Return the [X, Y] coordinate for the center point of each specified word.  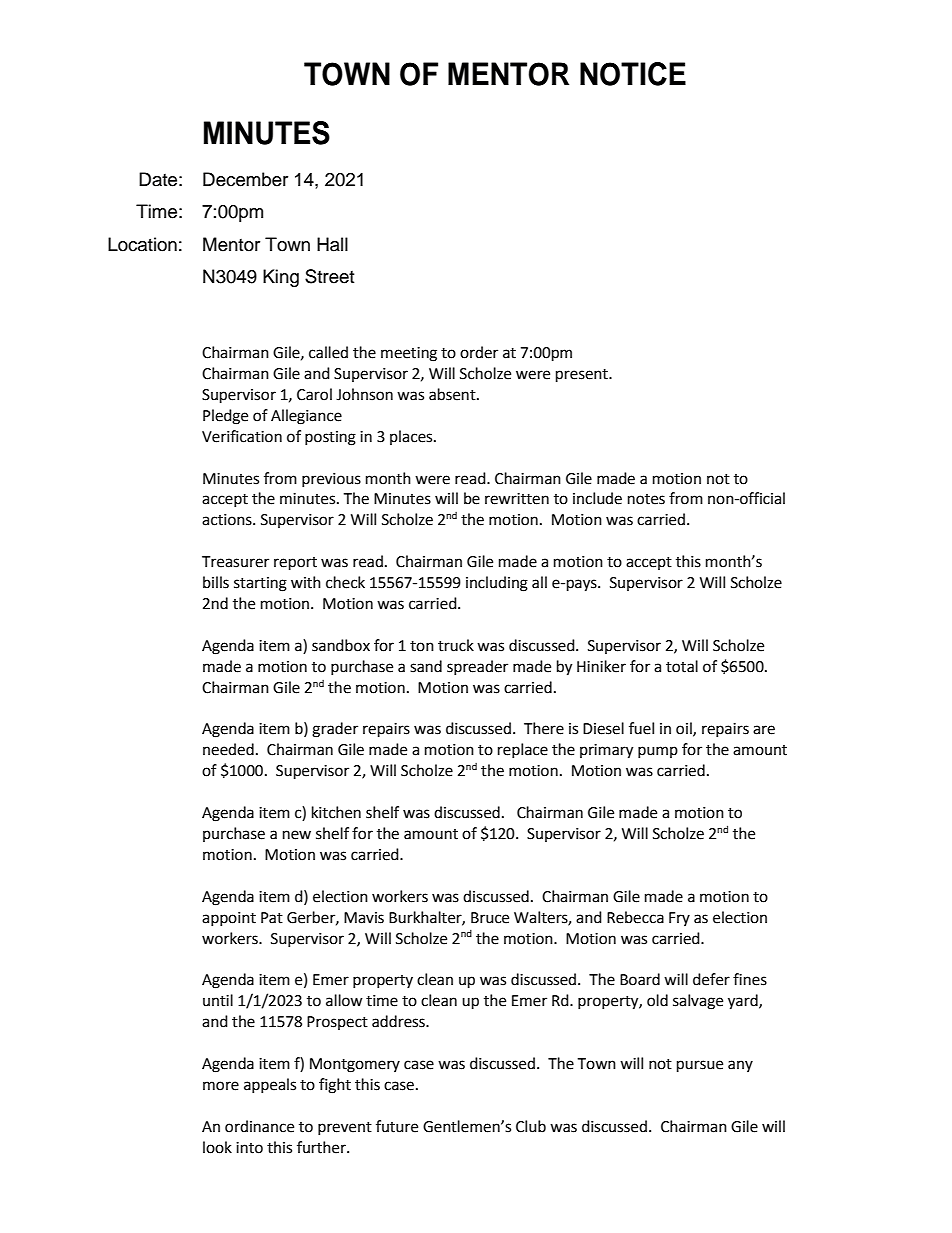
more [221, 1086]
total [682, 666]
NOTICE [633, 74]
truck [456, 645]
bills [216, 582]
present [583, 376]
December [245, 179]
